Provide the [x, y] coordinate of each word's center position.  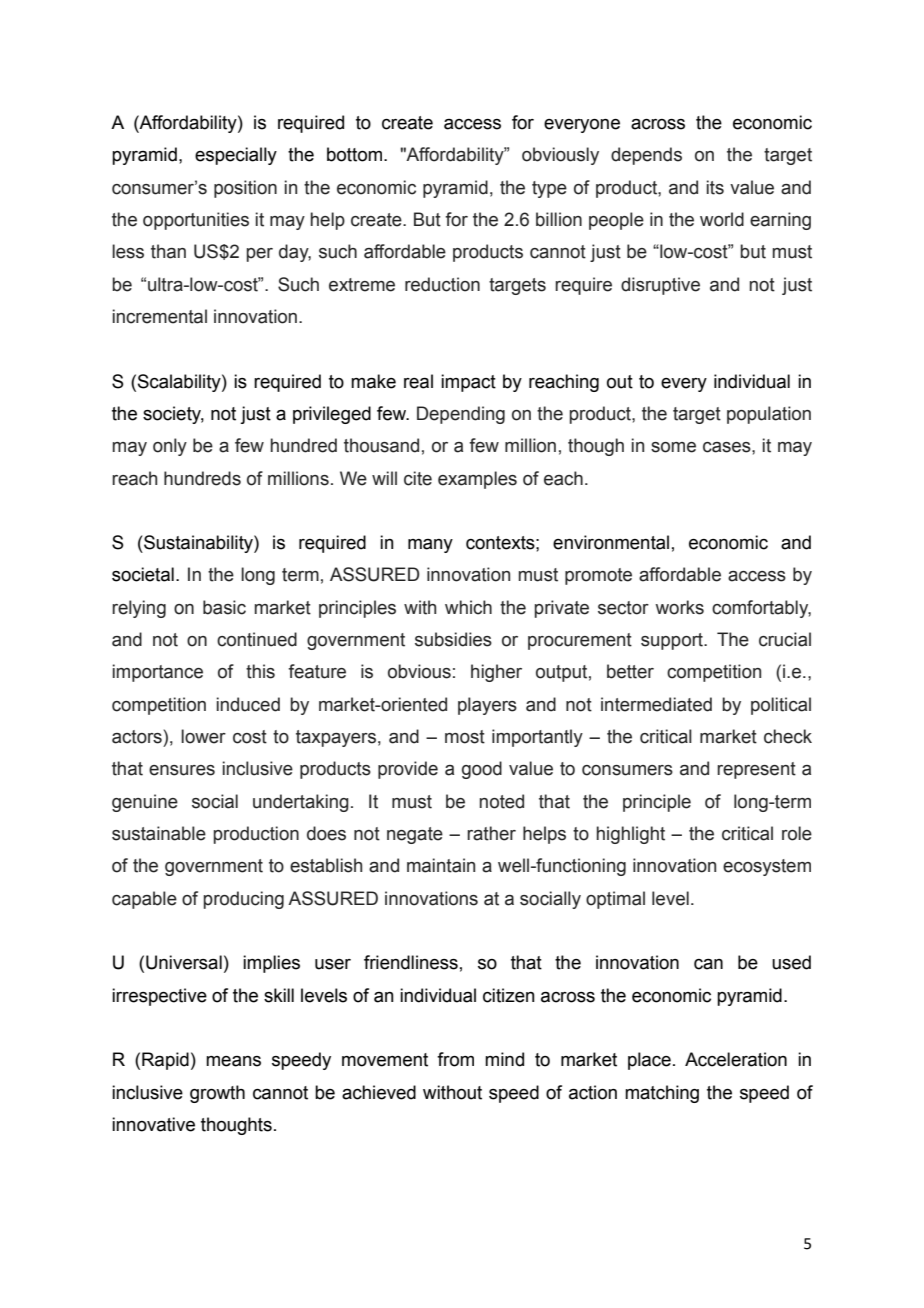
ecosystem [767, 867]
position [245, 189]
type [549, 189]
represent [756, 770]
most [465, 737]
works [679, 607]
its [715, 187]
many [430, 546]
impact [468, 383]
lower [203, 736]
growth [217, 1094]
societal [143, 574]
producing [244, 900]
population [769, 415]
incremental [160, 316]
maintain [441, 865]
